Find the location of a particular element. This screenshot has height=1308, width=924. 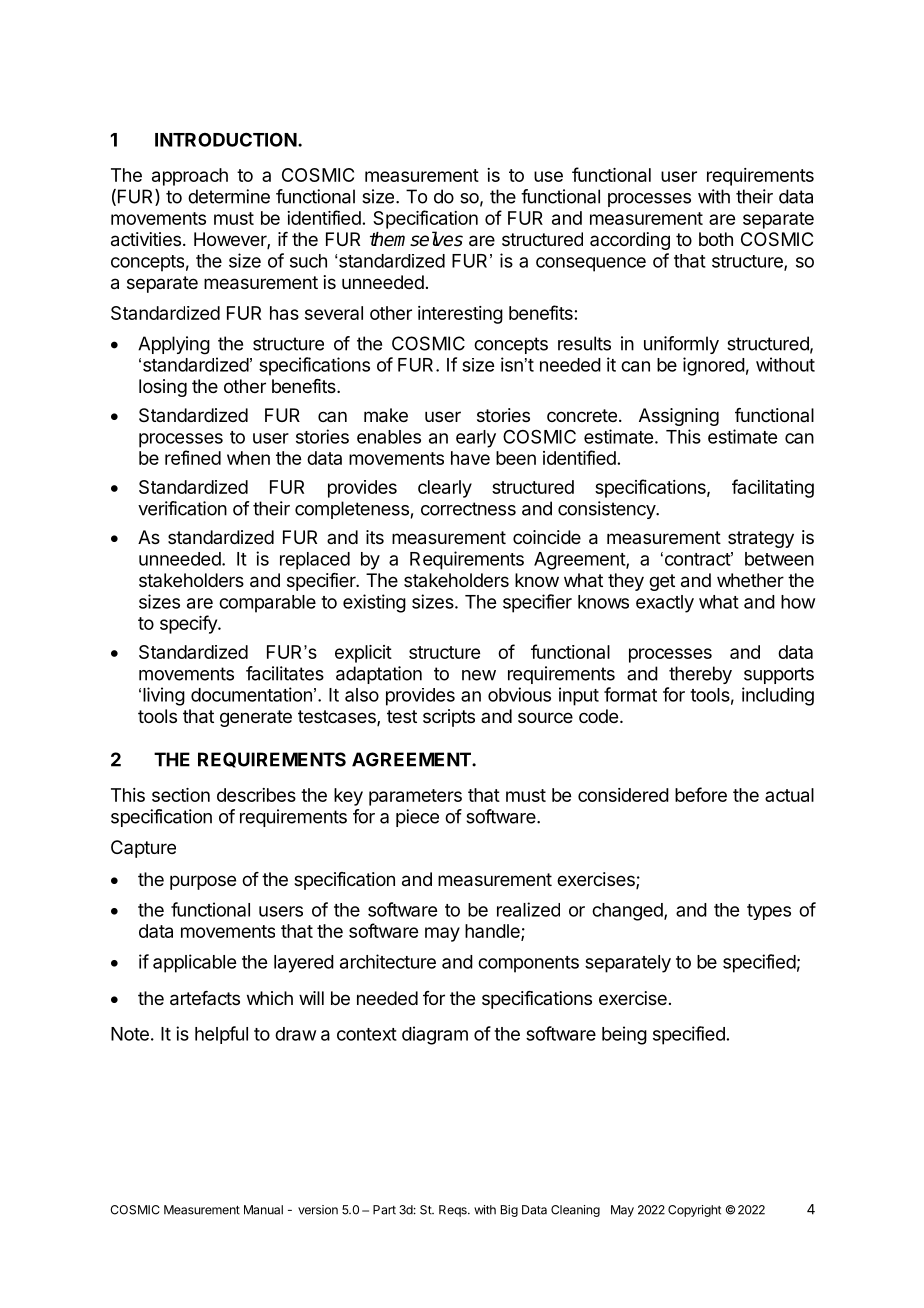

documentation is located at coordinates (251, 694).
